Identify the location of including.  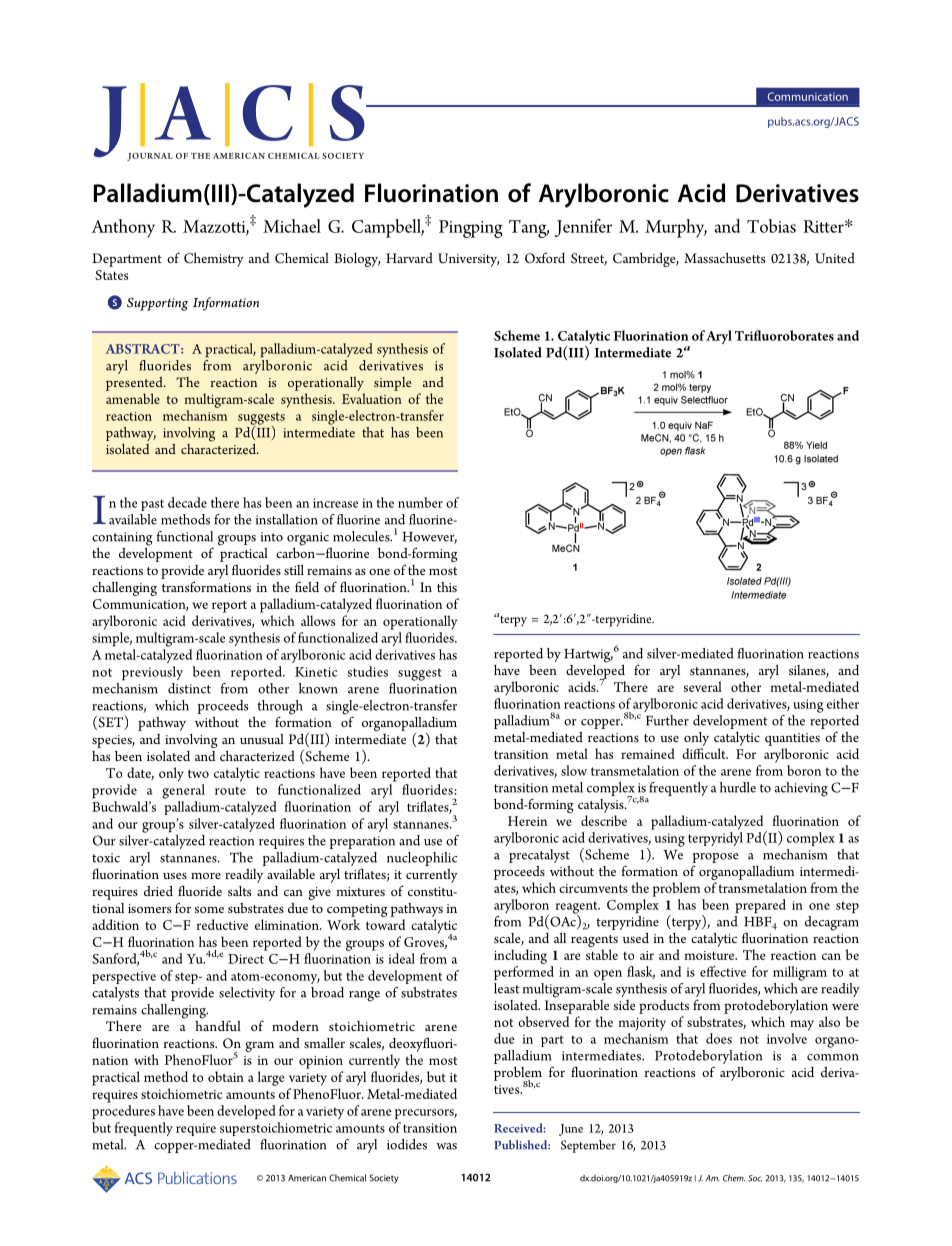
(520, 956).
